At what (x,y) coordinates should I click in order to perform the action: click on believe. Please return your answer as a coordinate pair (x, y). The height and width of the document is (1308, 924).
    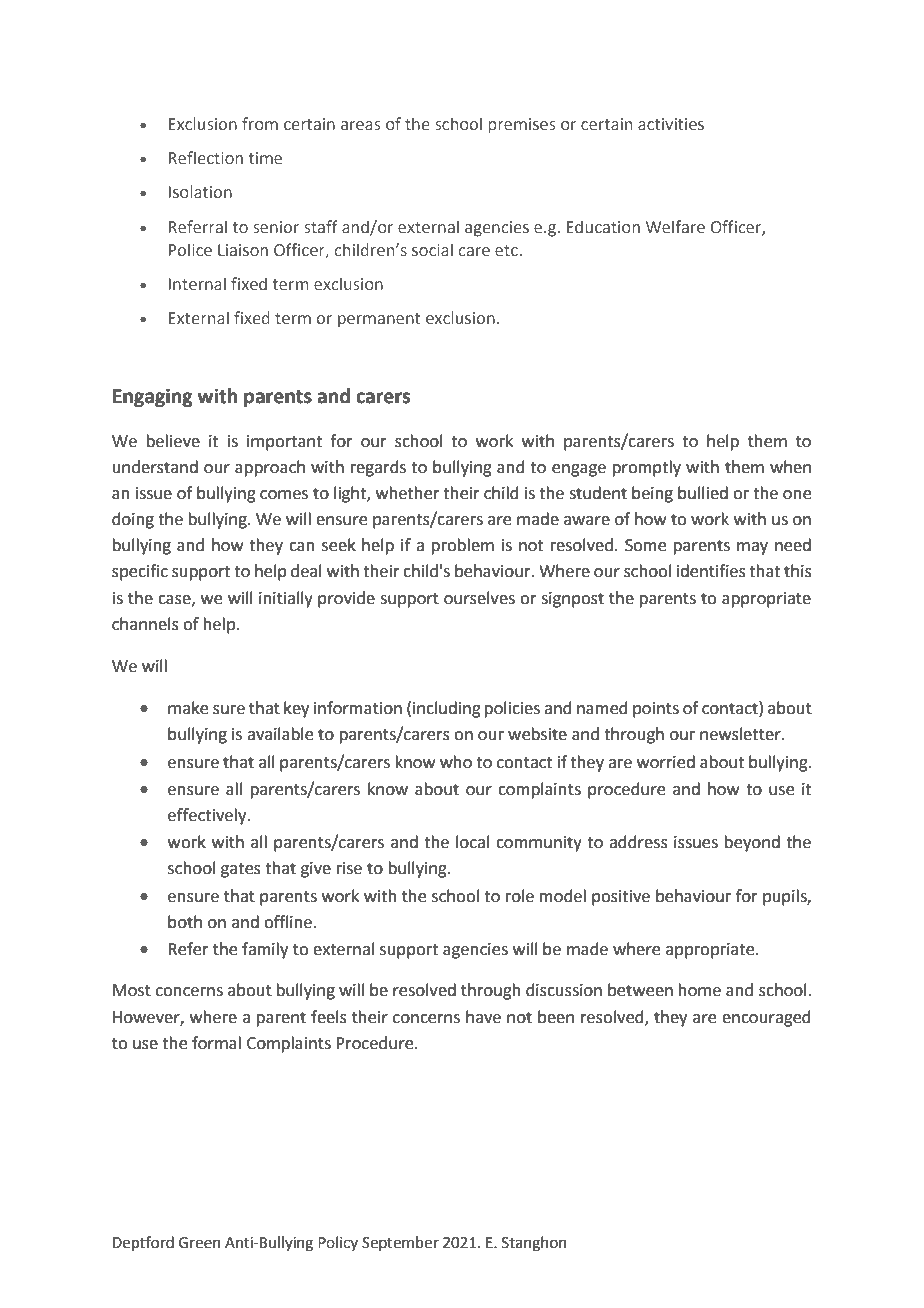
    Looking at the image, I should click on (173, 441).
